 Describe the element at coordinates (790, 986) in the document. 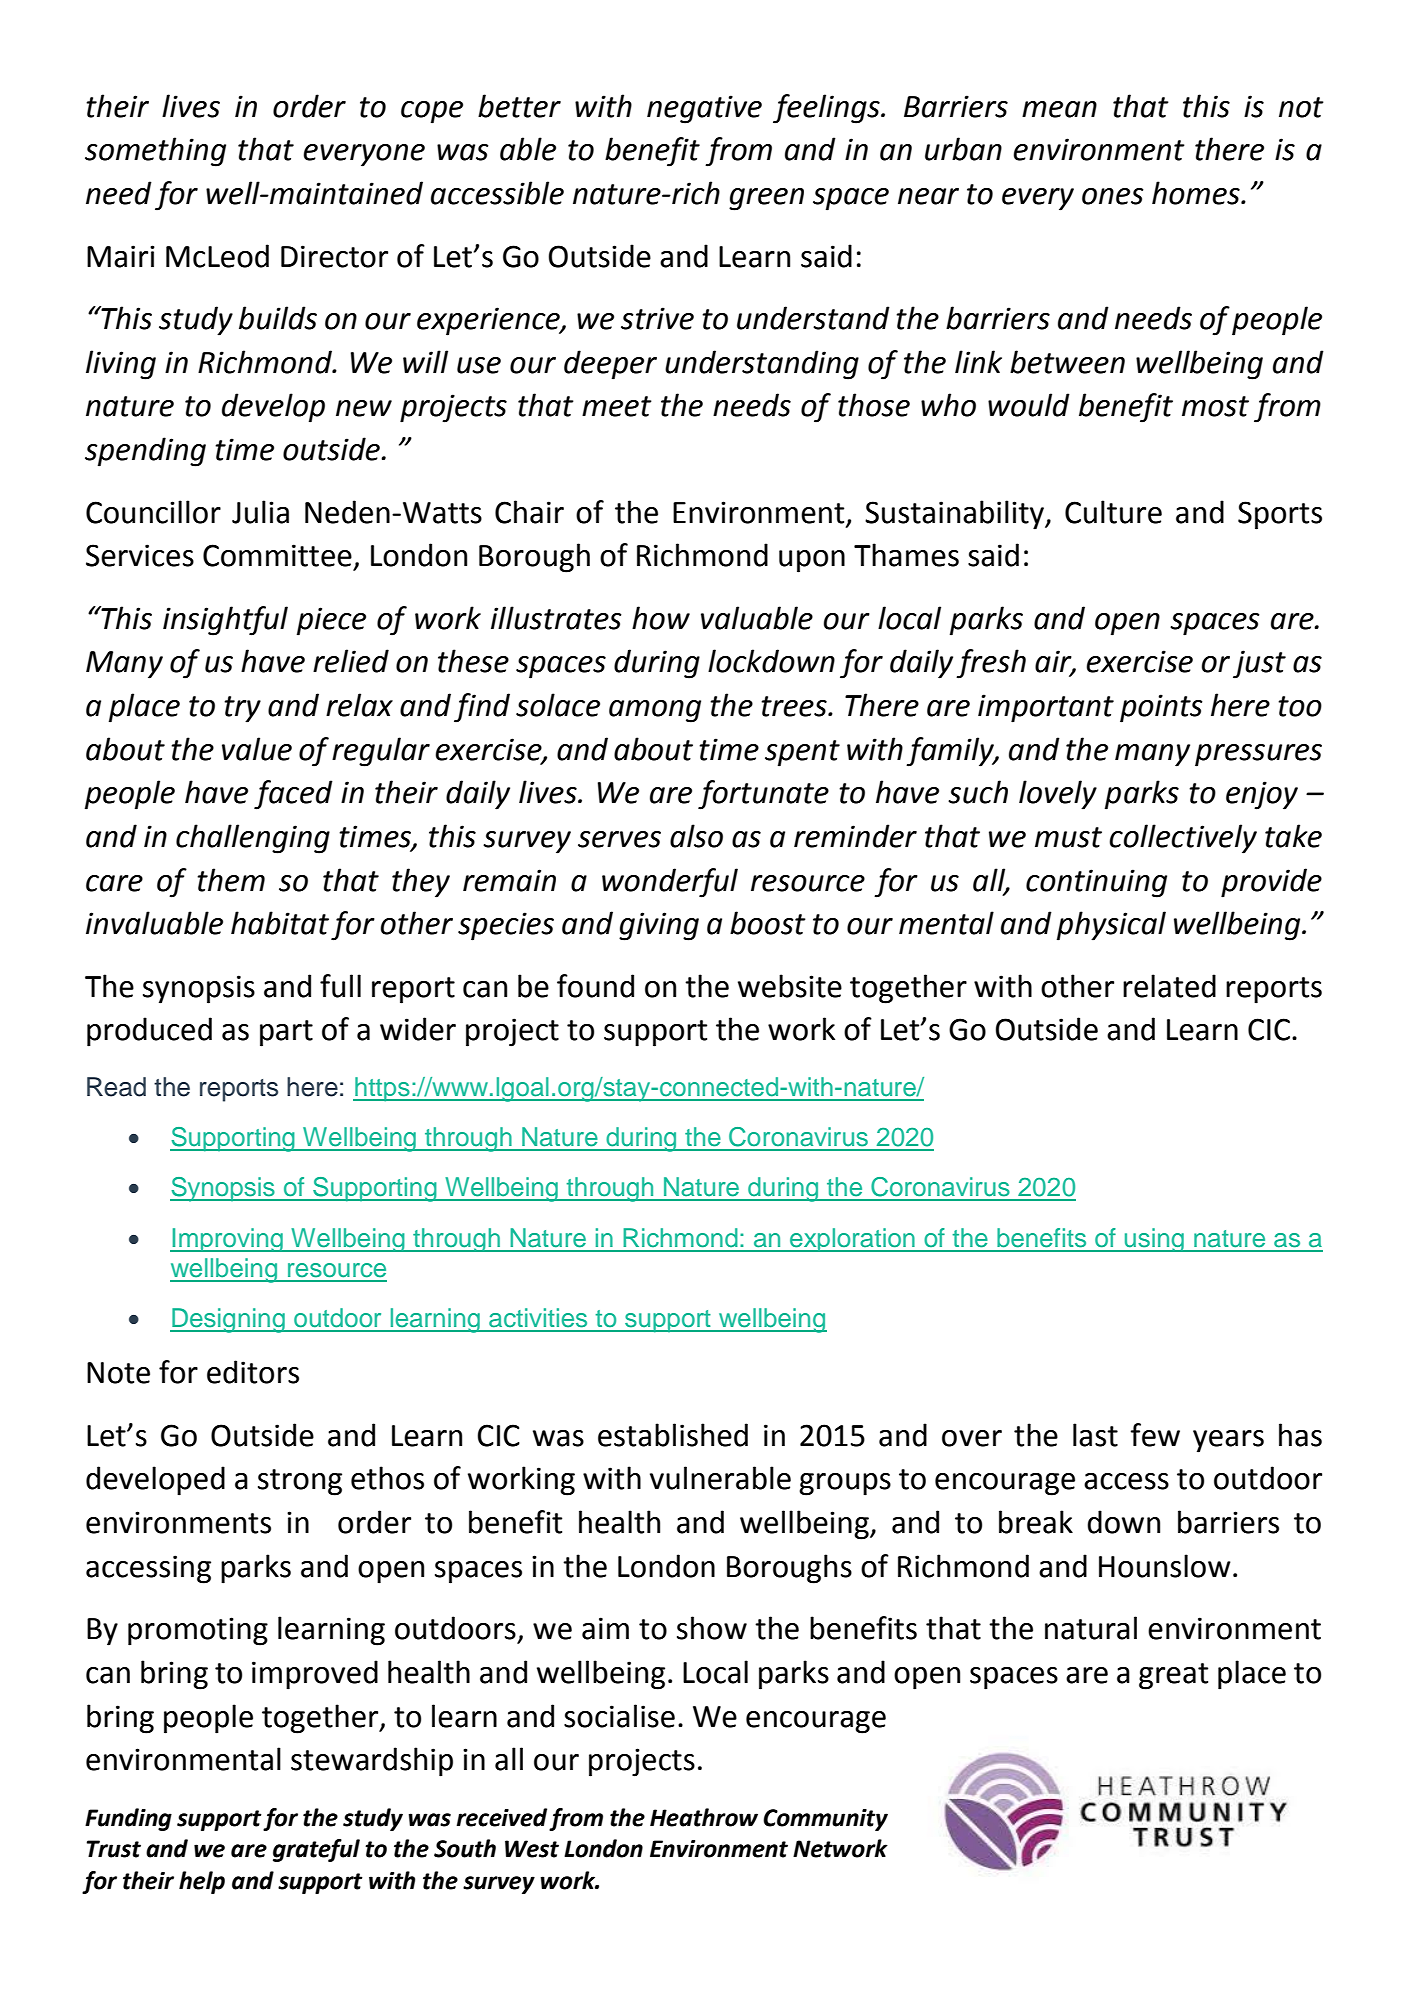

I see `website` at that location.
